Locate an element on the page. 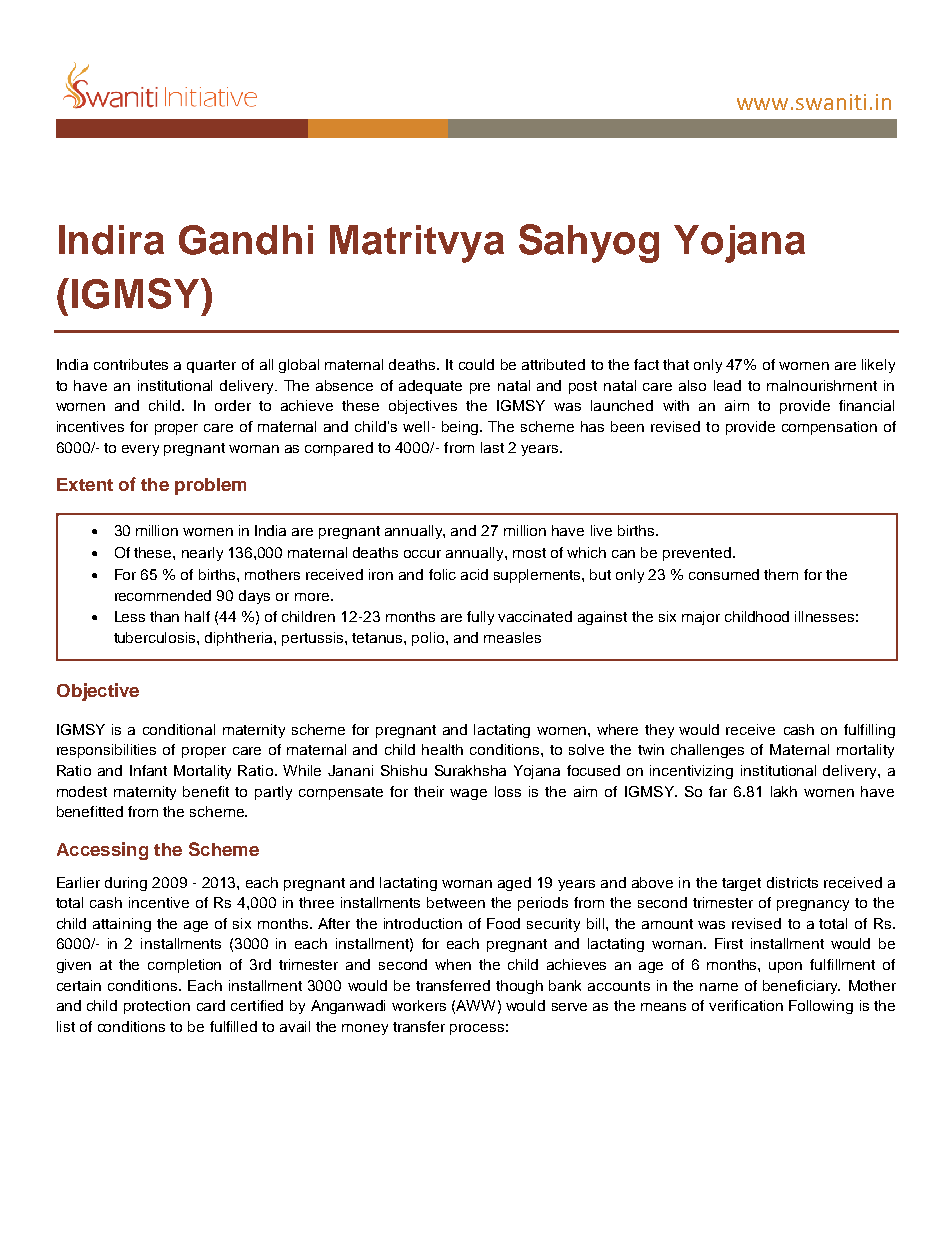 Image resolution: width=952 pixels, height=1233 pixels. workers is located at coordinates (419, 1005).
